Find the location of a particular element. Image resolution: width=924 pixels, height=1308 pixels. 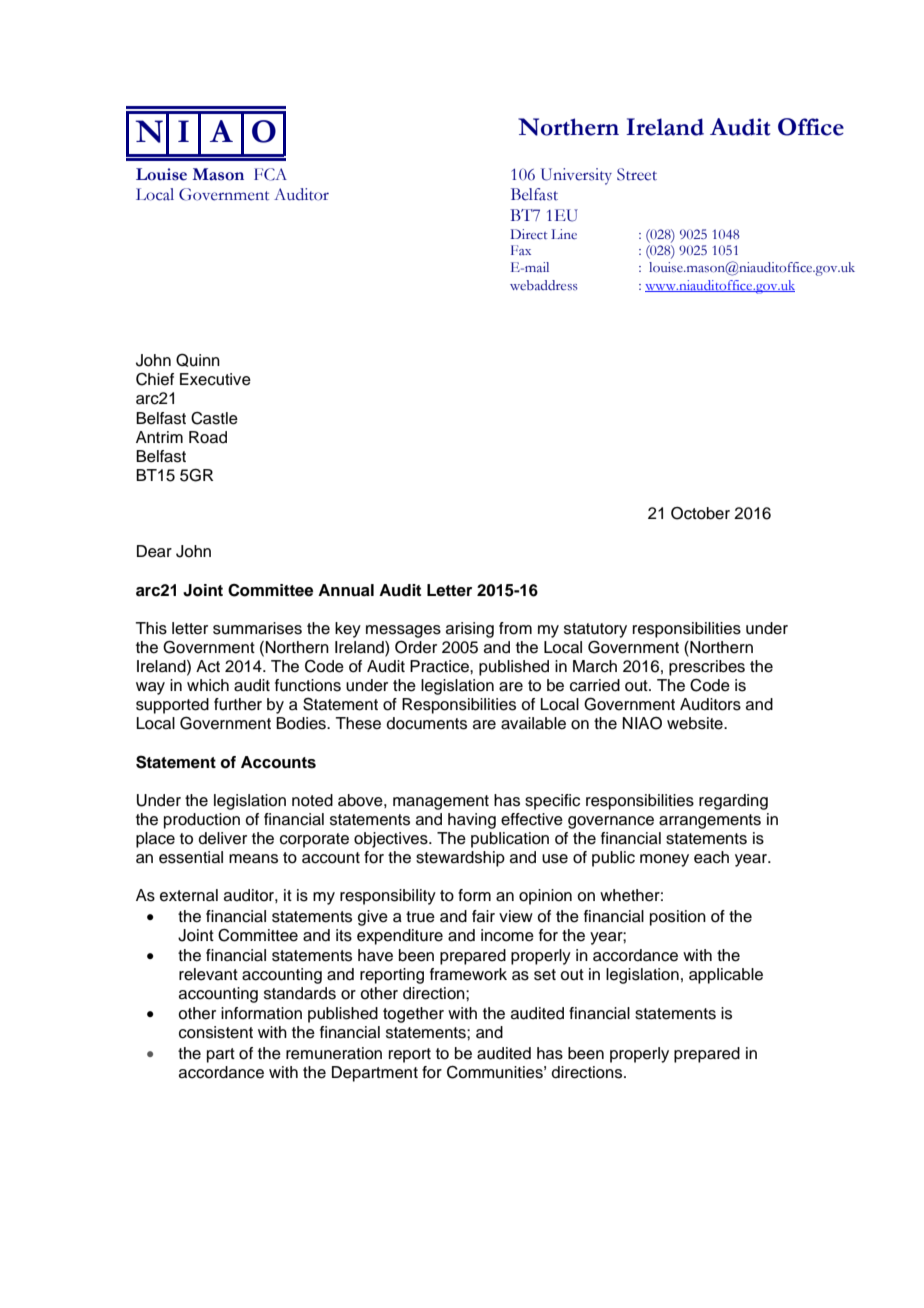

summarises is located at coordinates (257, 628).
